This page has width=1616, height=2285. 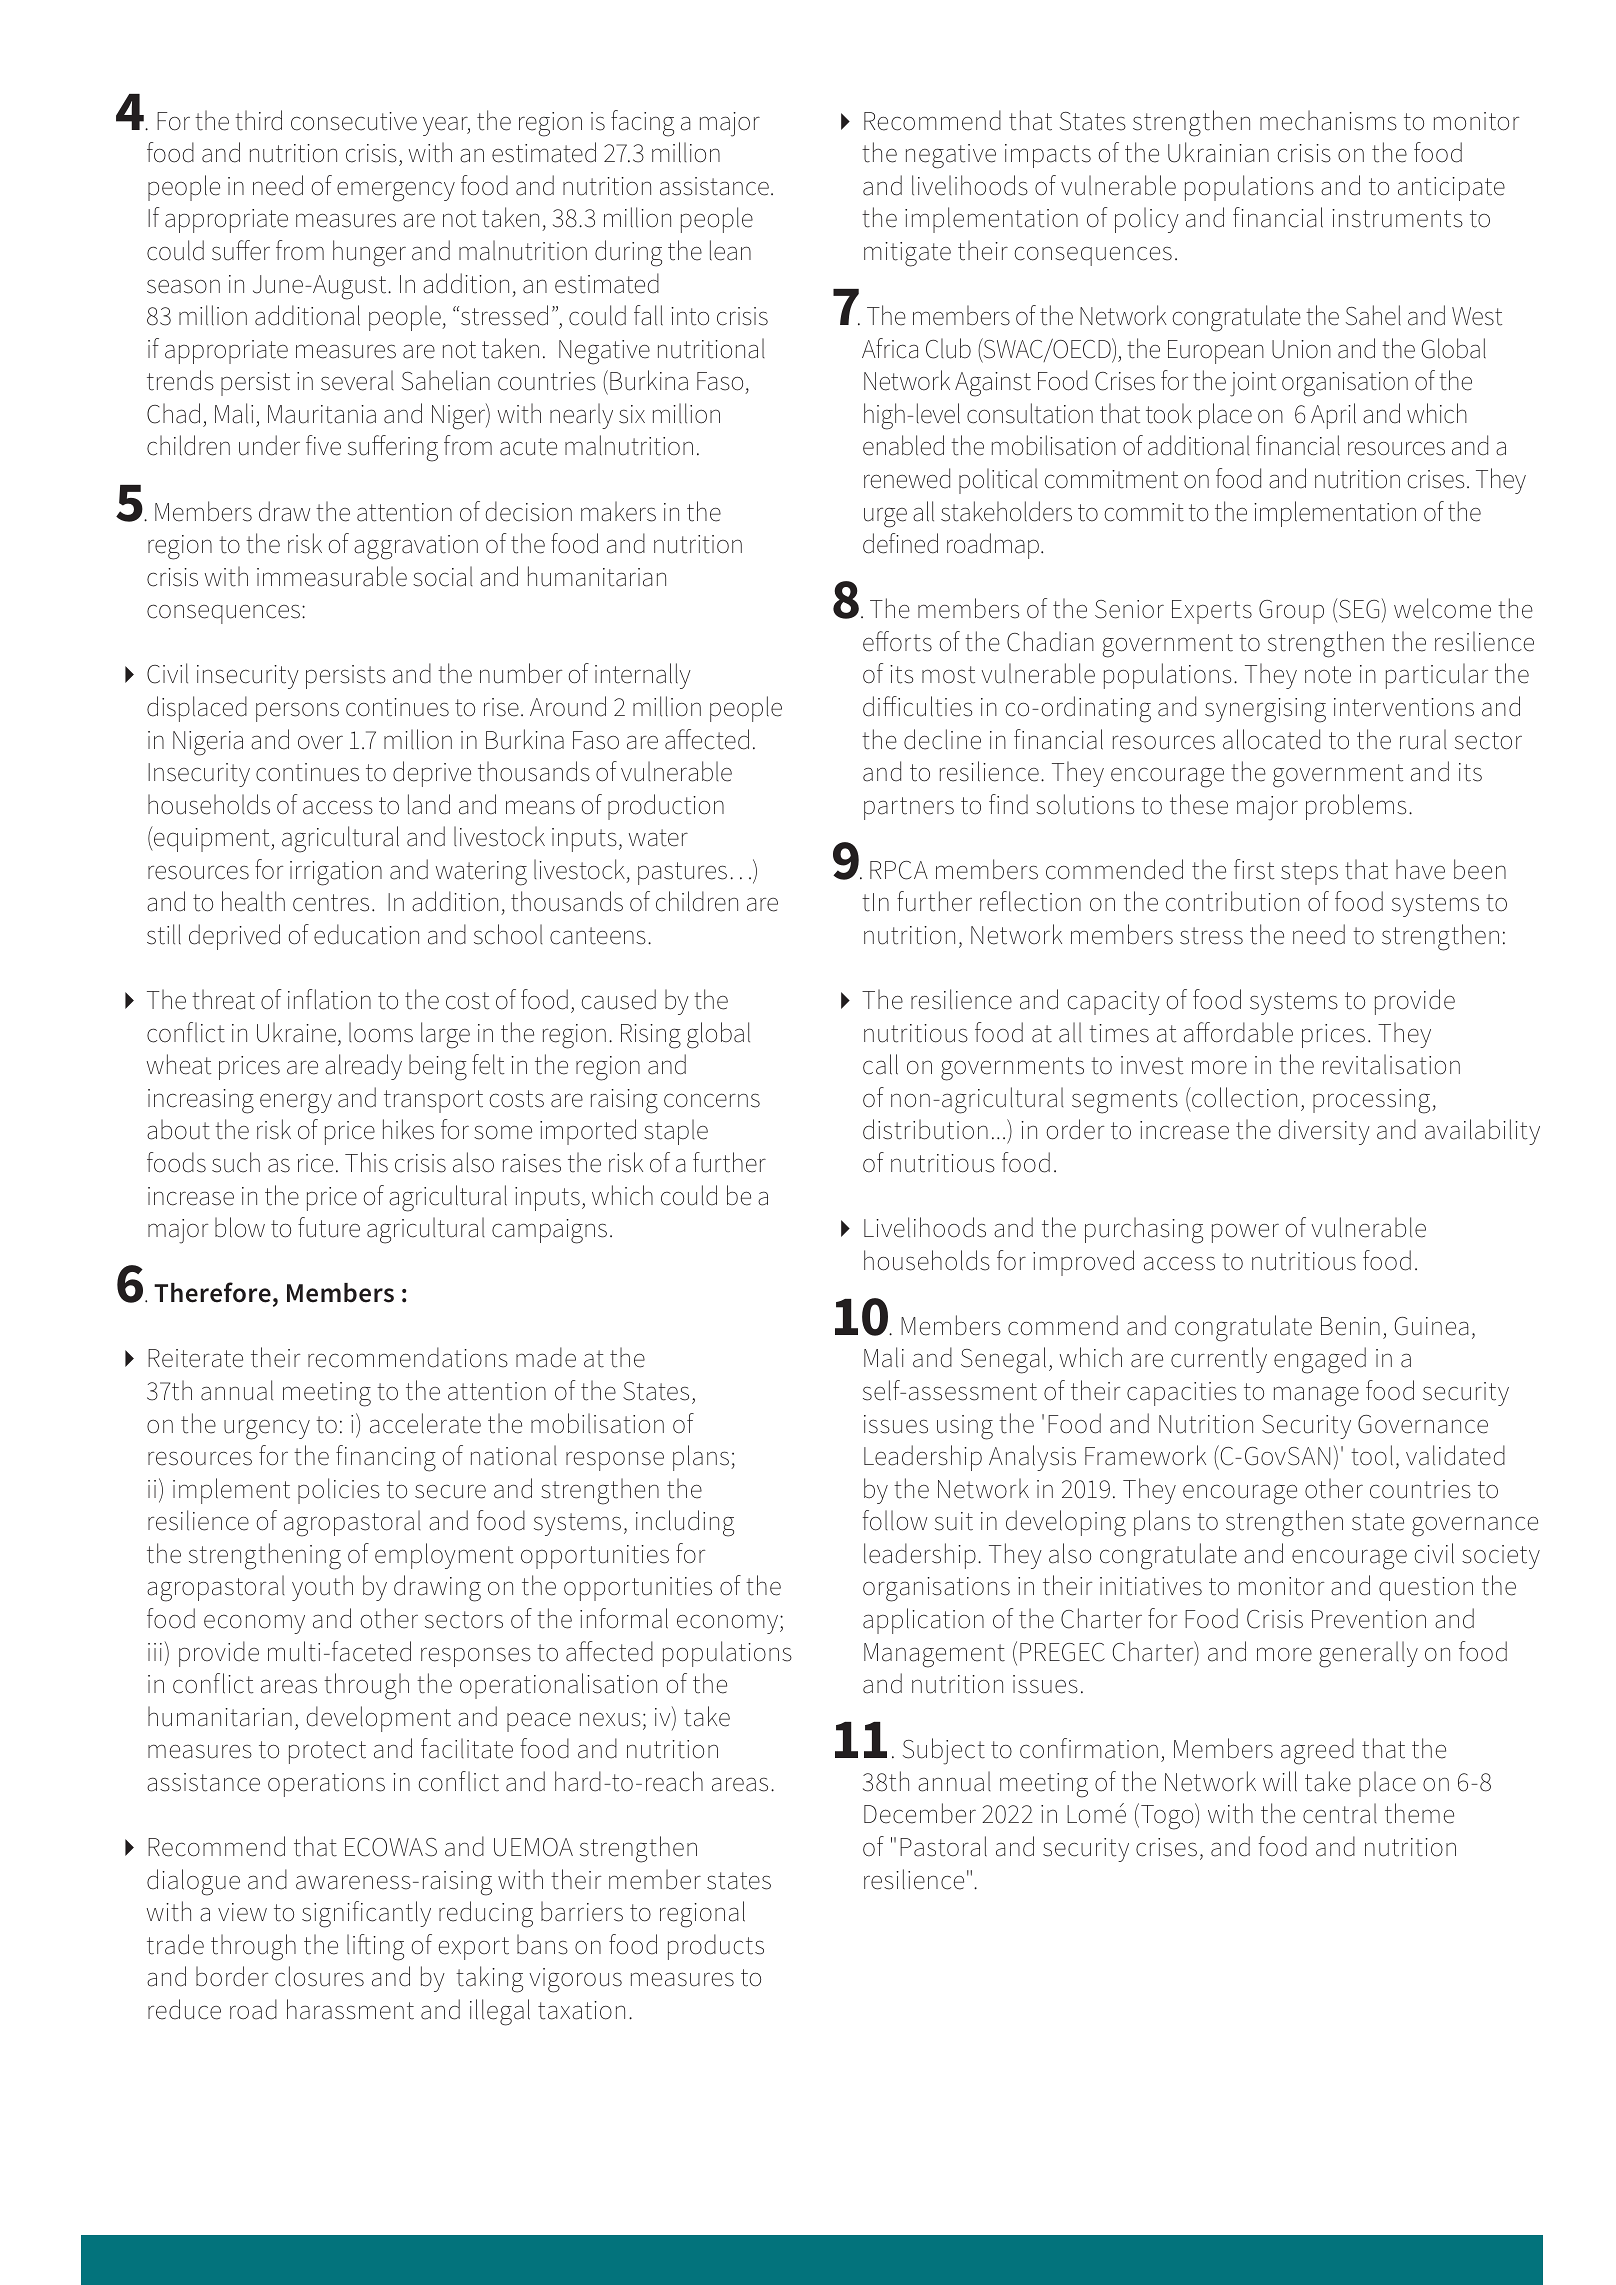 What do you see at coordinates (1373, 1101) in the page?
I see `processing` at bounding box center [1373, 1101].
